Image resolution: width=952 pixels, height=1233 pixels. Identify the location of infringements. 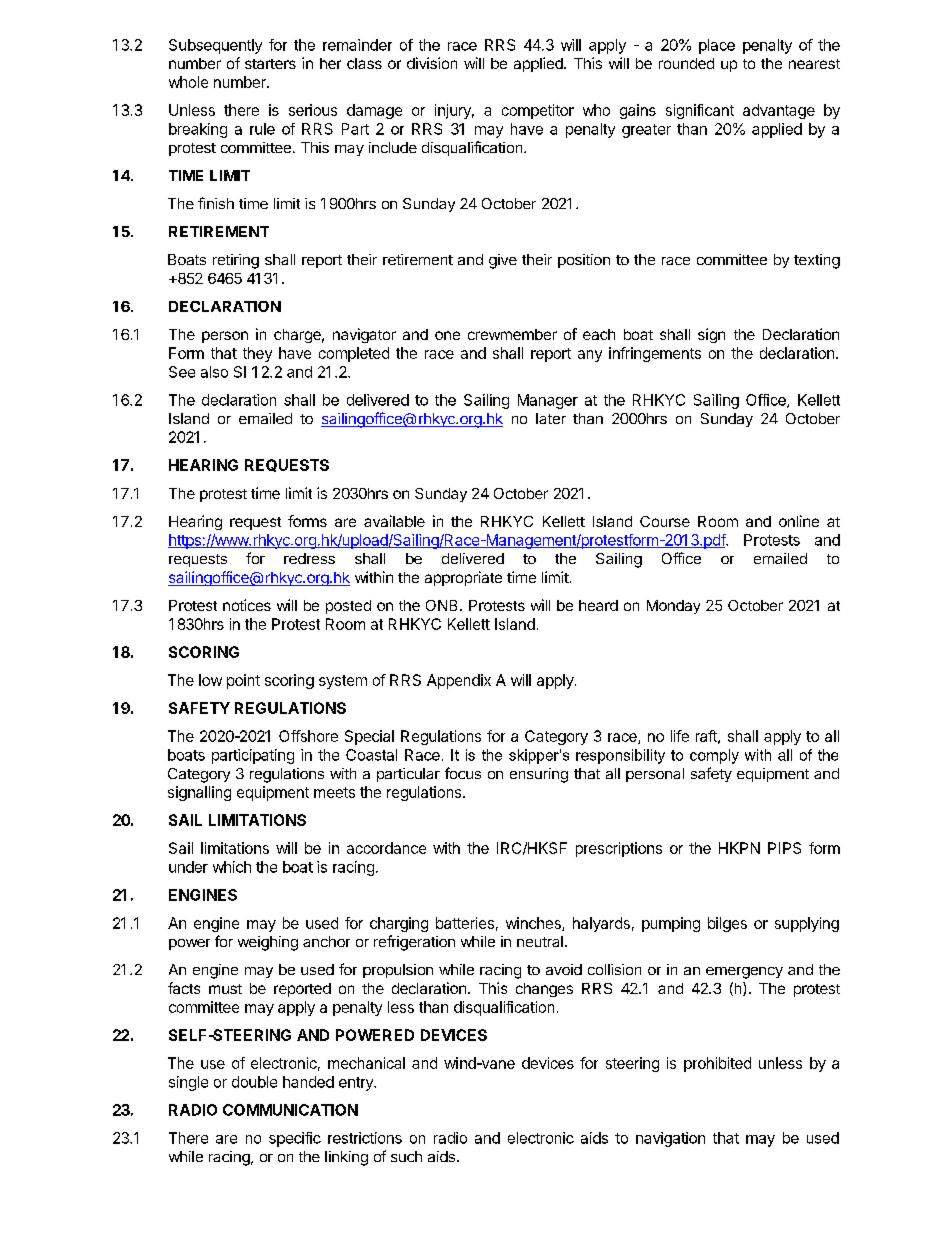
(655, 354).
